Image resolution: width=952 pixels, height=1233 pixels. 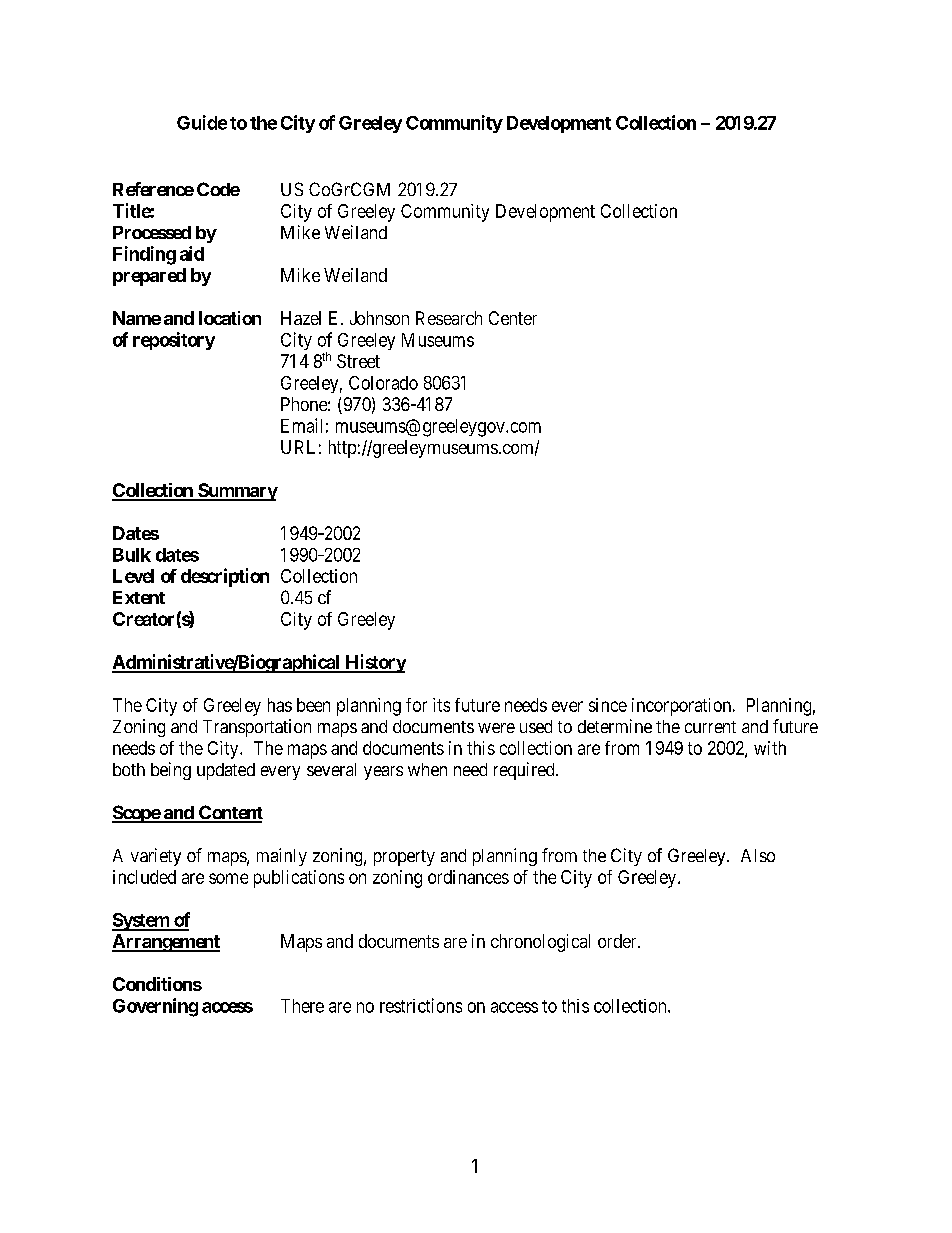 What do you see at coordinates (202, 122) in the document?
I see `Guide` at bounding box center [202, 122].
